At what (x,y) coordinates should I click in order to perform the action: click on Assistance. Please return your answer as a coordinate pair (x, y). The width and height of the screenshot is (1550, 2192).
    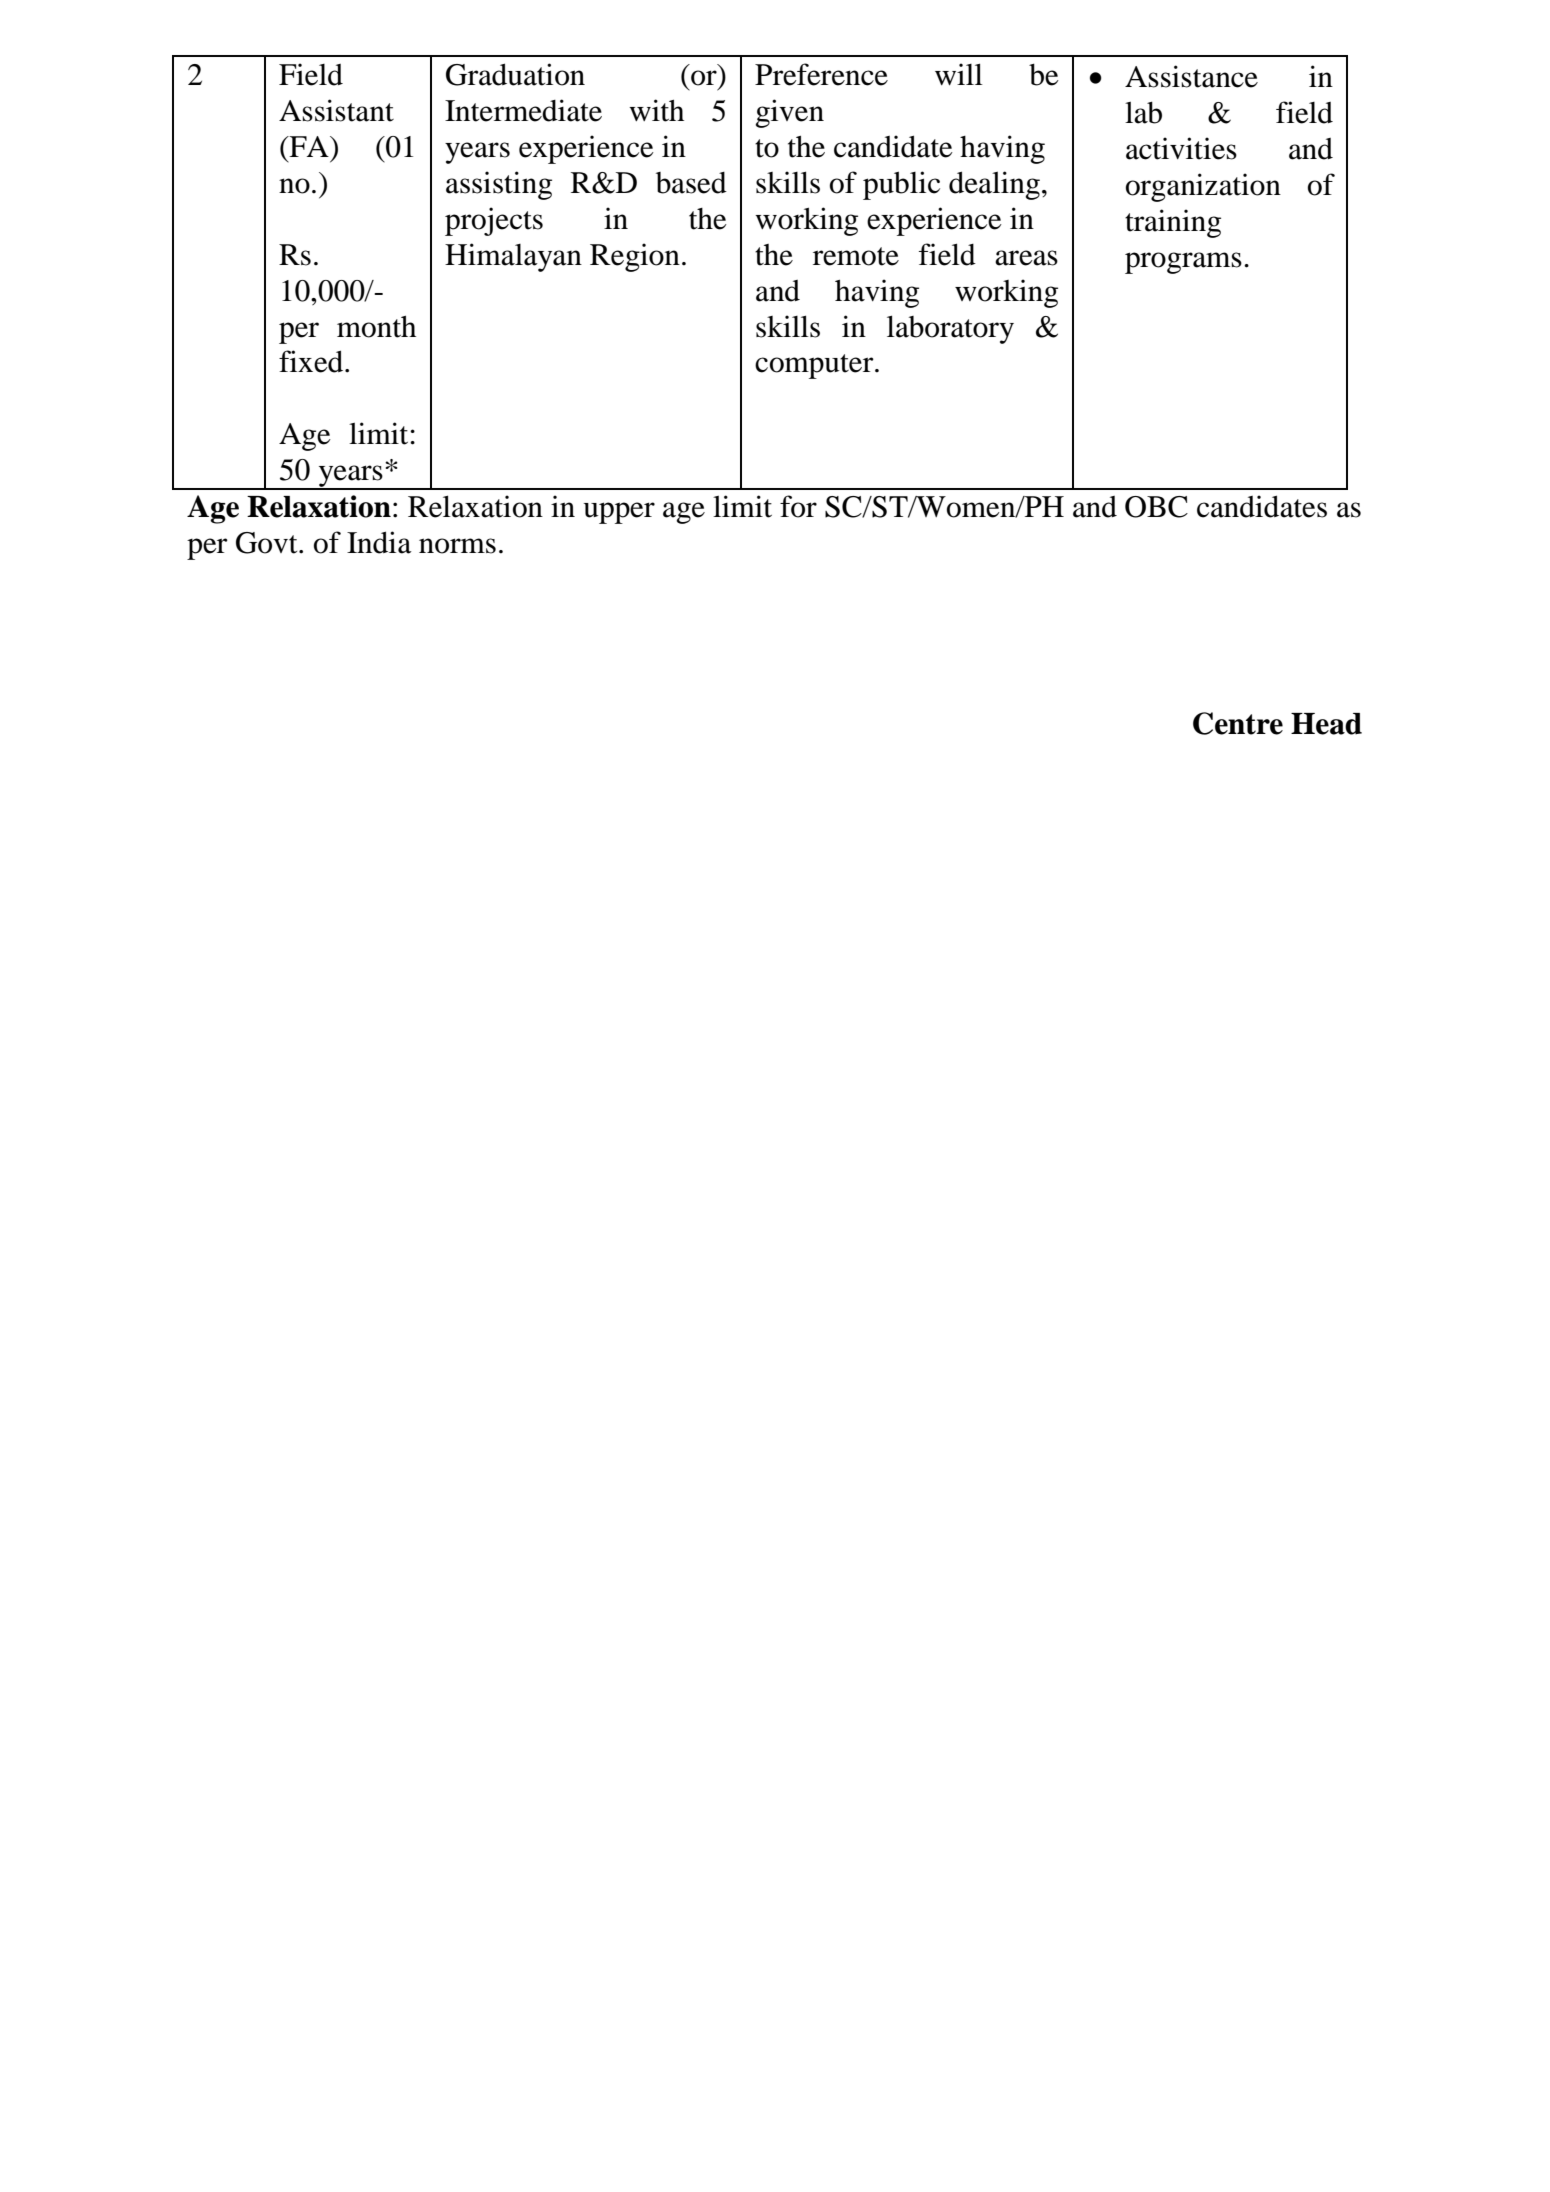
    Looking at the image, I should click on (1191, 76).
